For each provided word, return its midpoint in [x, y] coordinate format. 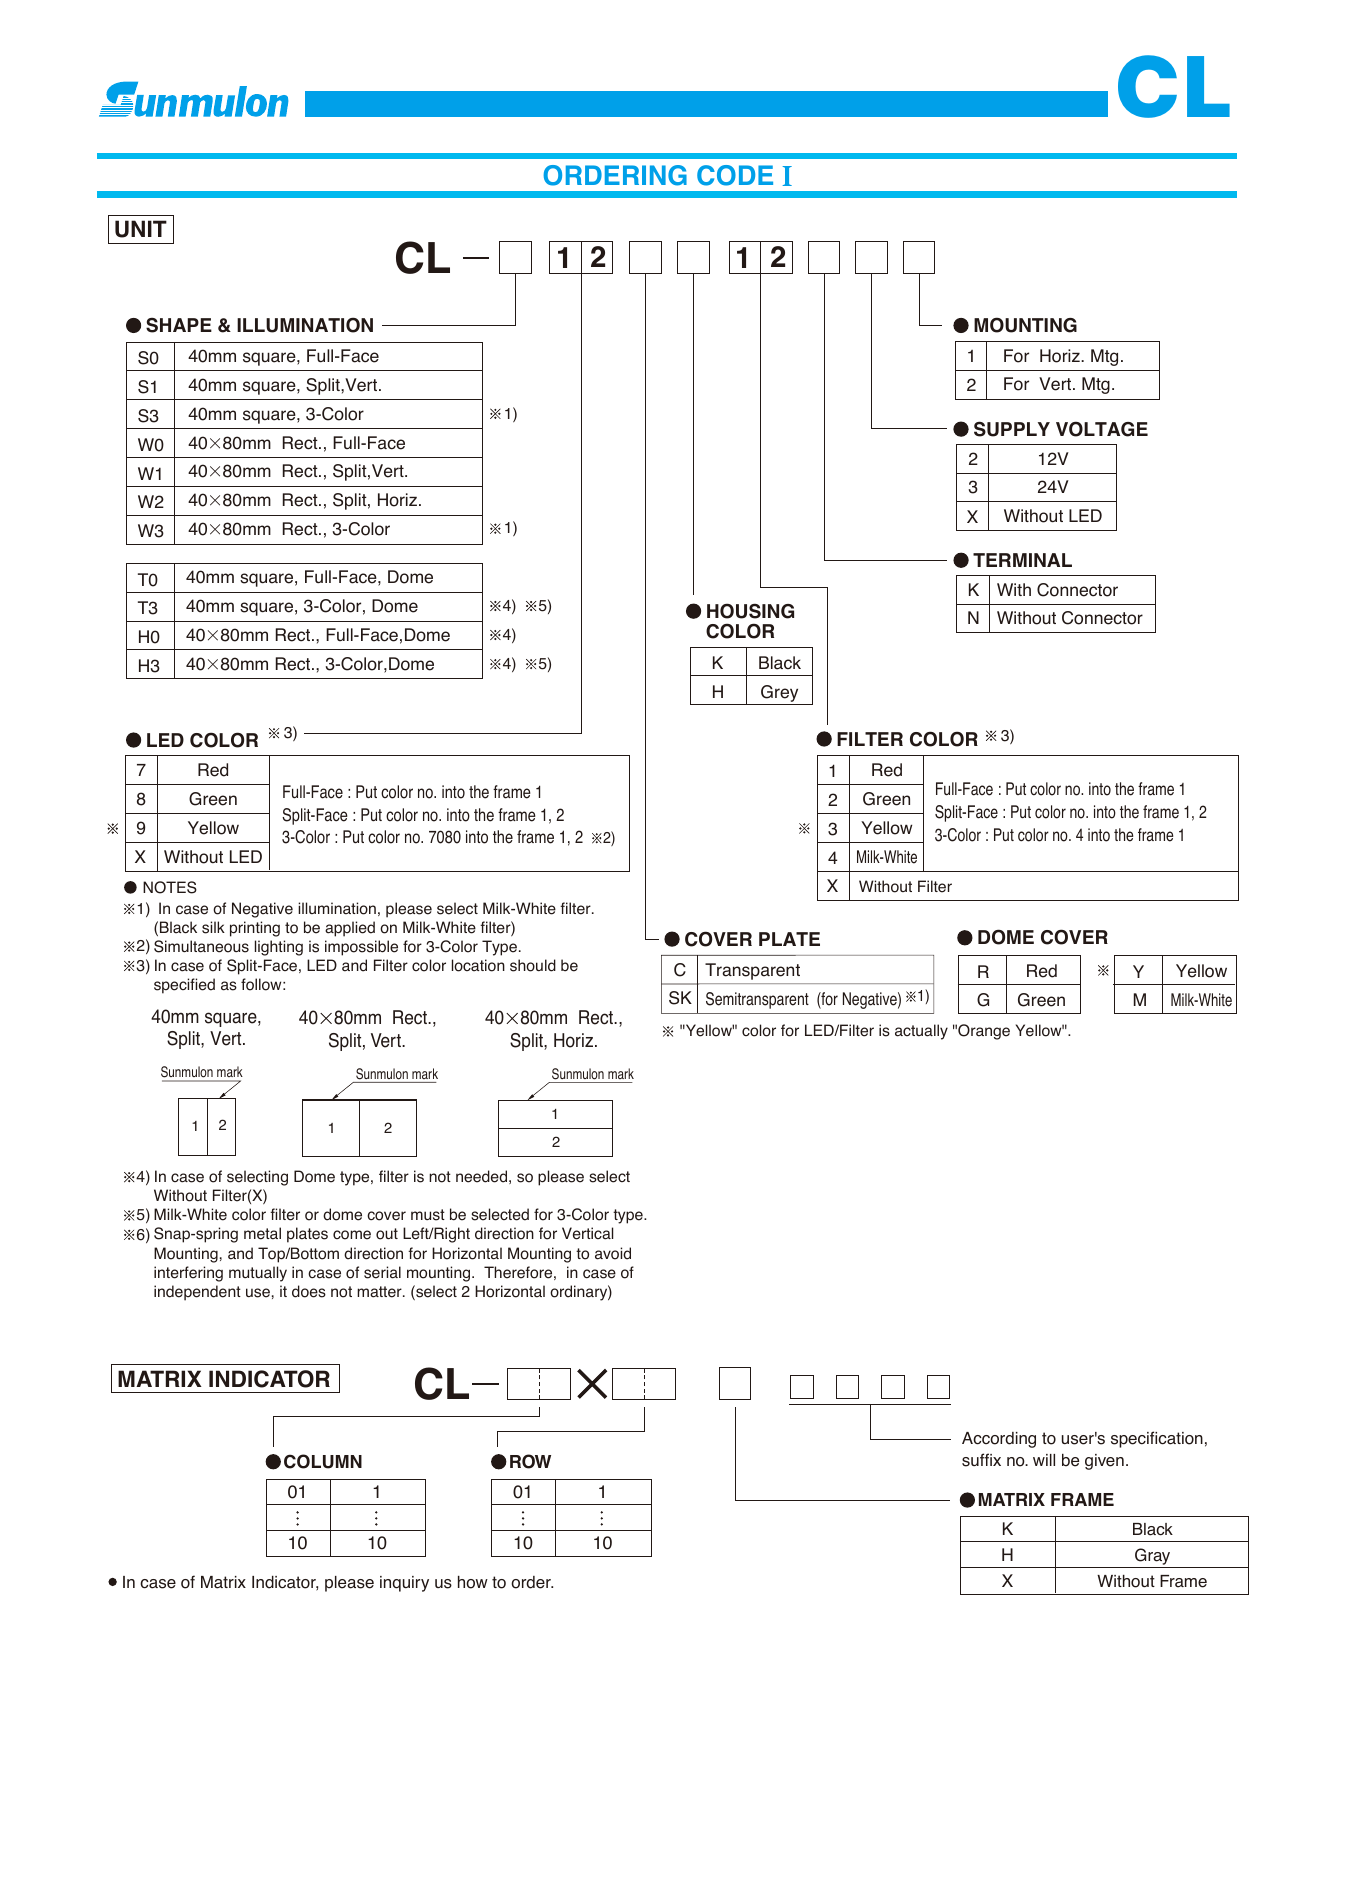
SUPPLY [1012, 429]
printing [255, 929]
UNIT [141, 229]
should [533, 965]
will [1044, 1460]
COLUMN [323, 1461]
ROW [530, 1461]
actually [921, 1032]
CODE [735, 175]
